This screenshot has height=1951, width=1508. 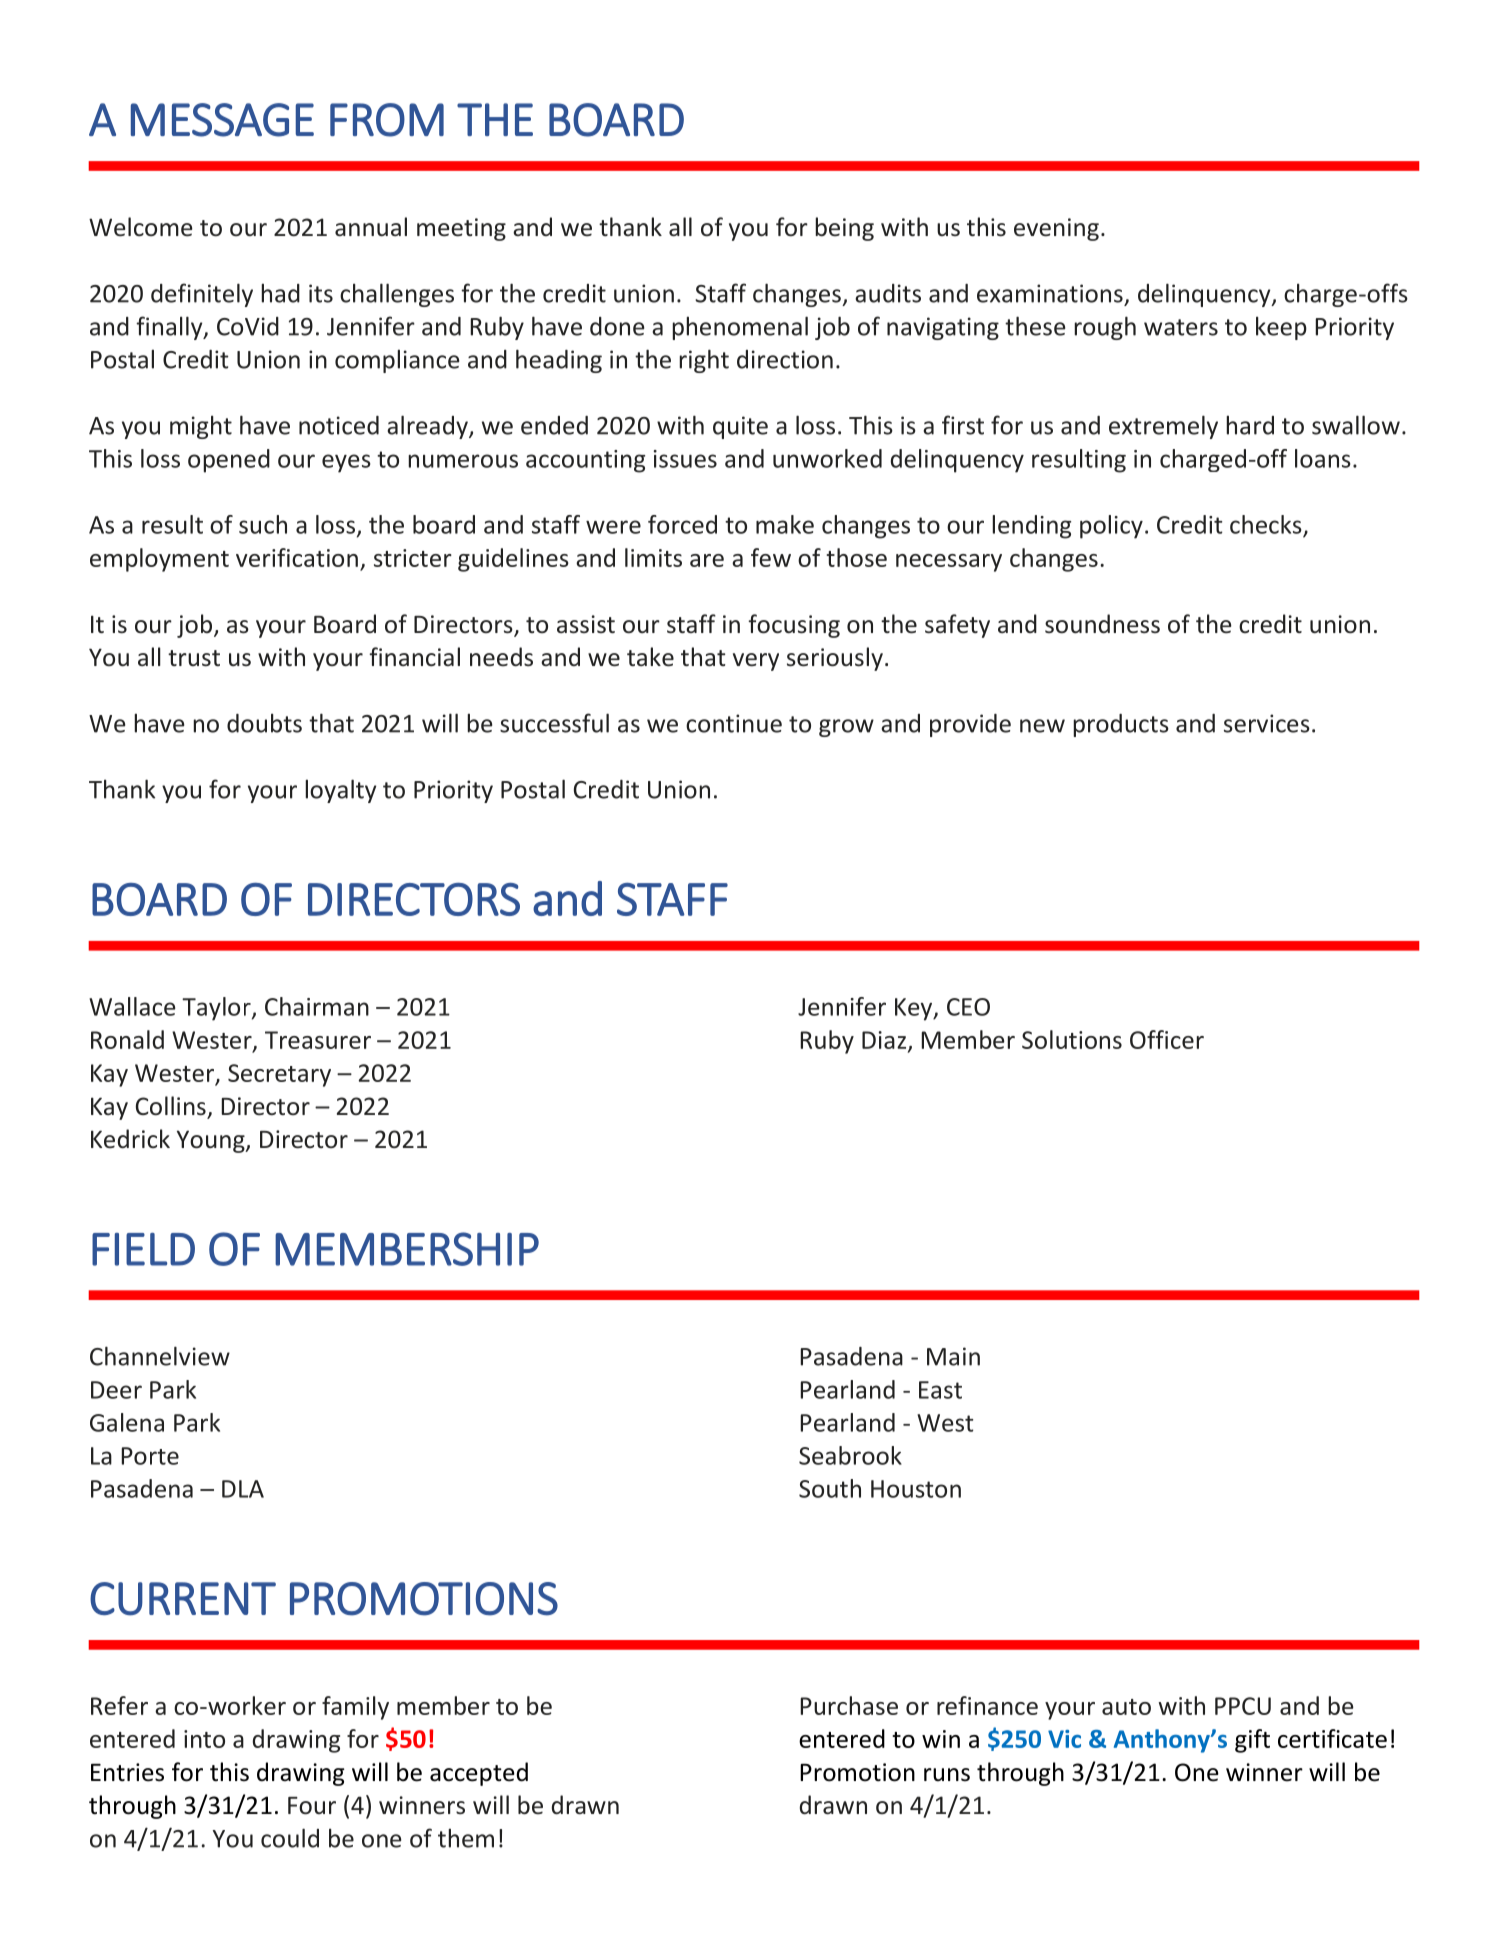 I want to click on make, so click(x=785, y=524).
